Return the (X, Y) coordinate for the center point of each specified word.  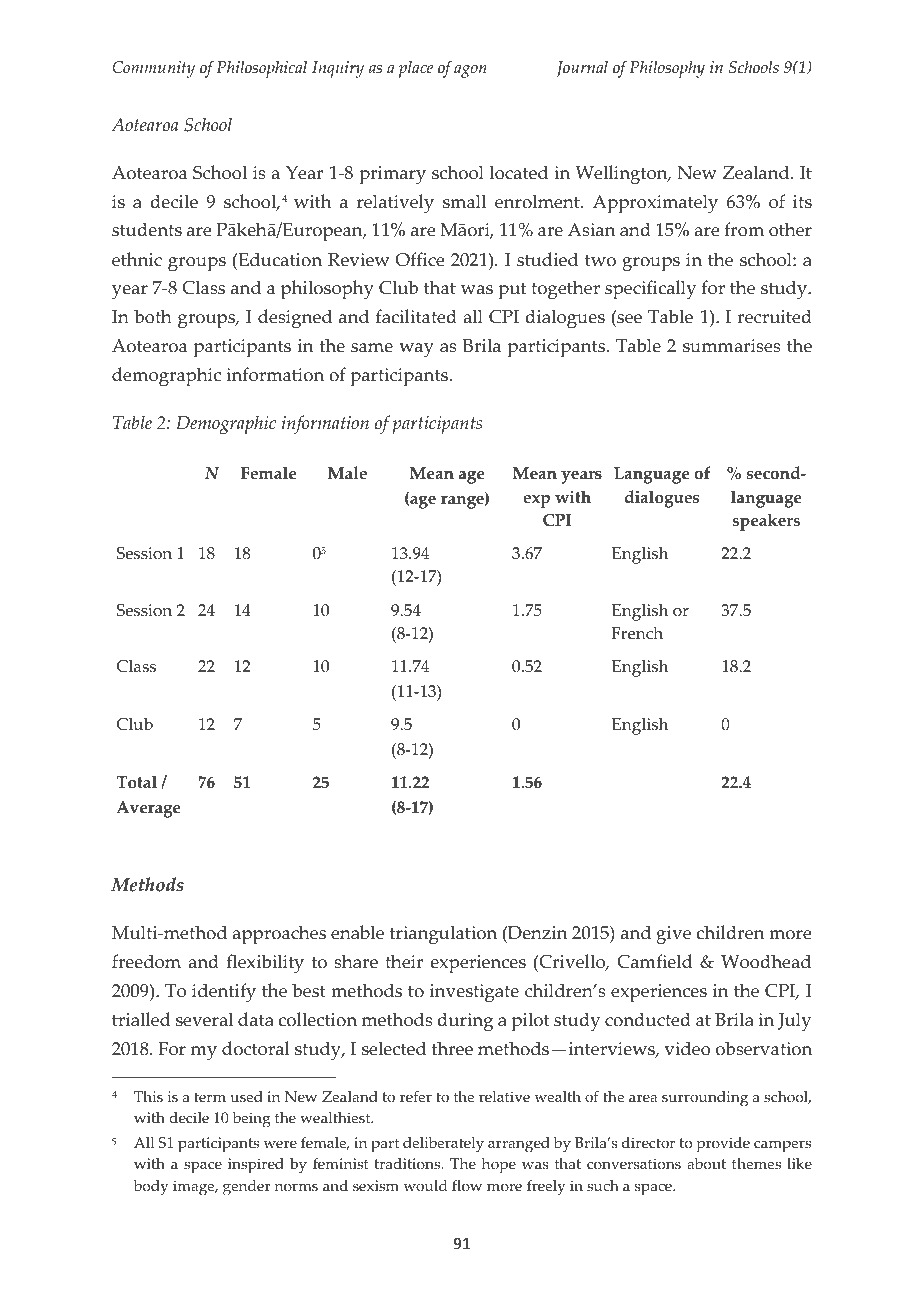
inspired (256, 1166)
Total (136, 782)
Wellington (623, 175)
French (637, 633)
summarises (732, 346)
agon (470, 71)
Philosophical (261, 69)
